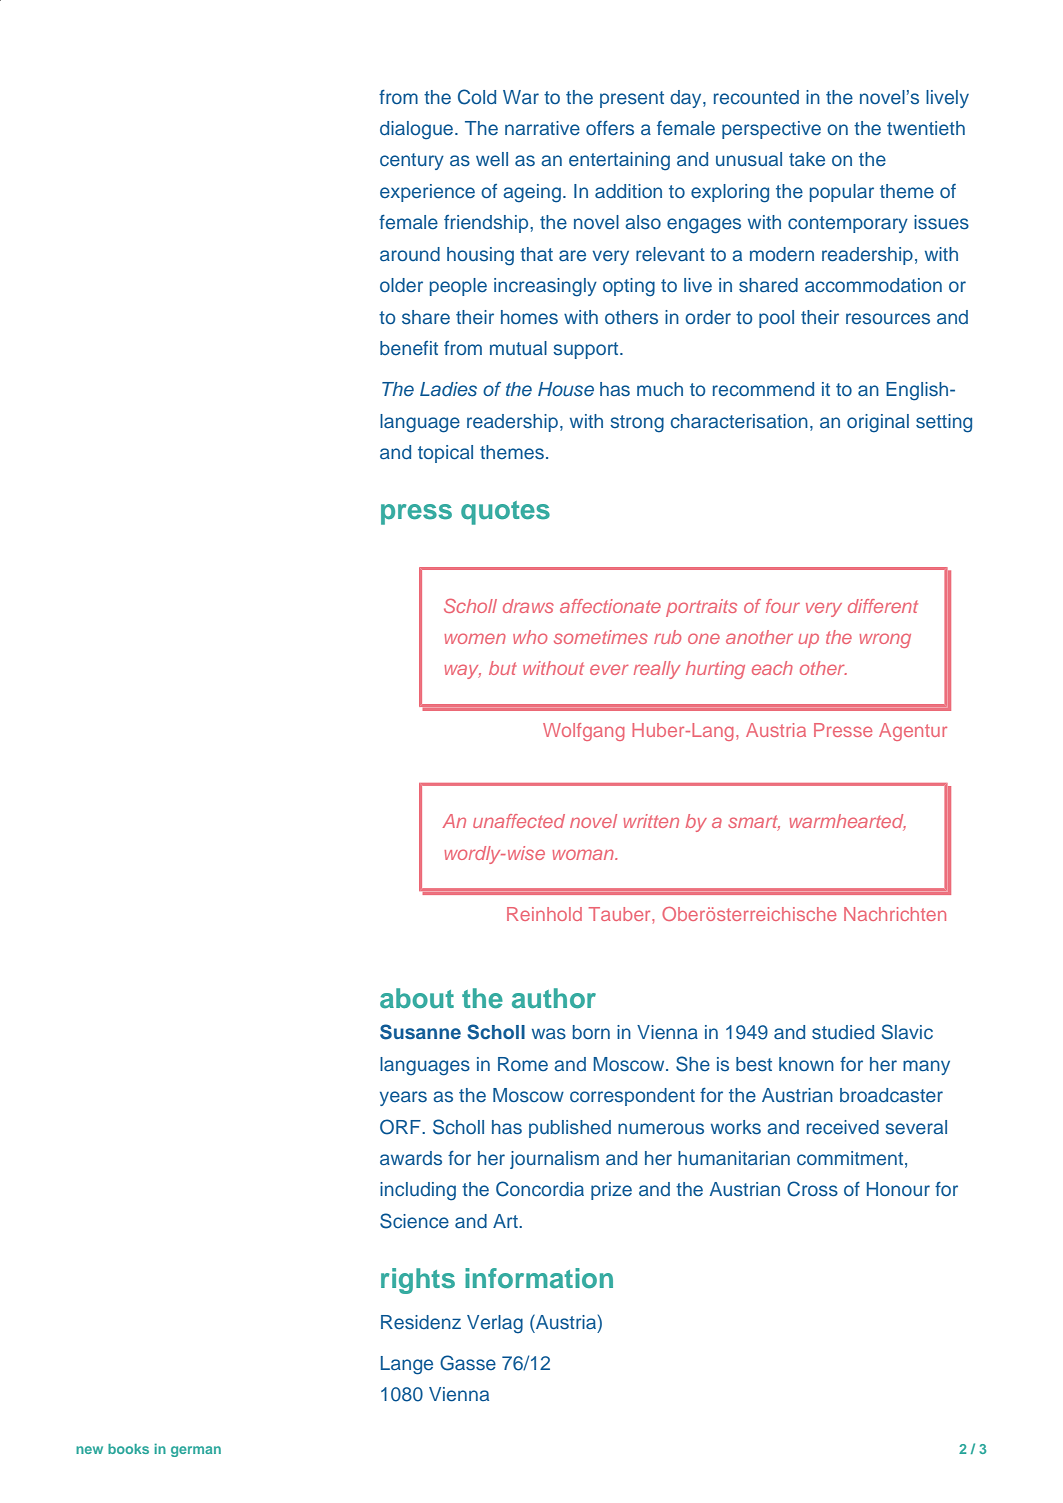 Image resolution: width=1063 pixels, height=1503 pixels. I want to click on topical, so click(445, 454).
